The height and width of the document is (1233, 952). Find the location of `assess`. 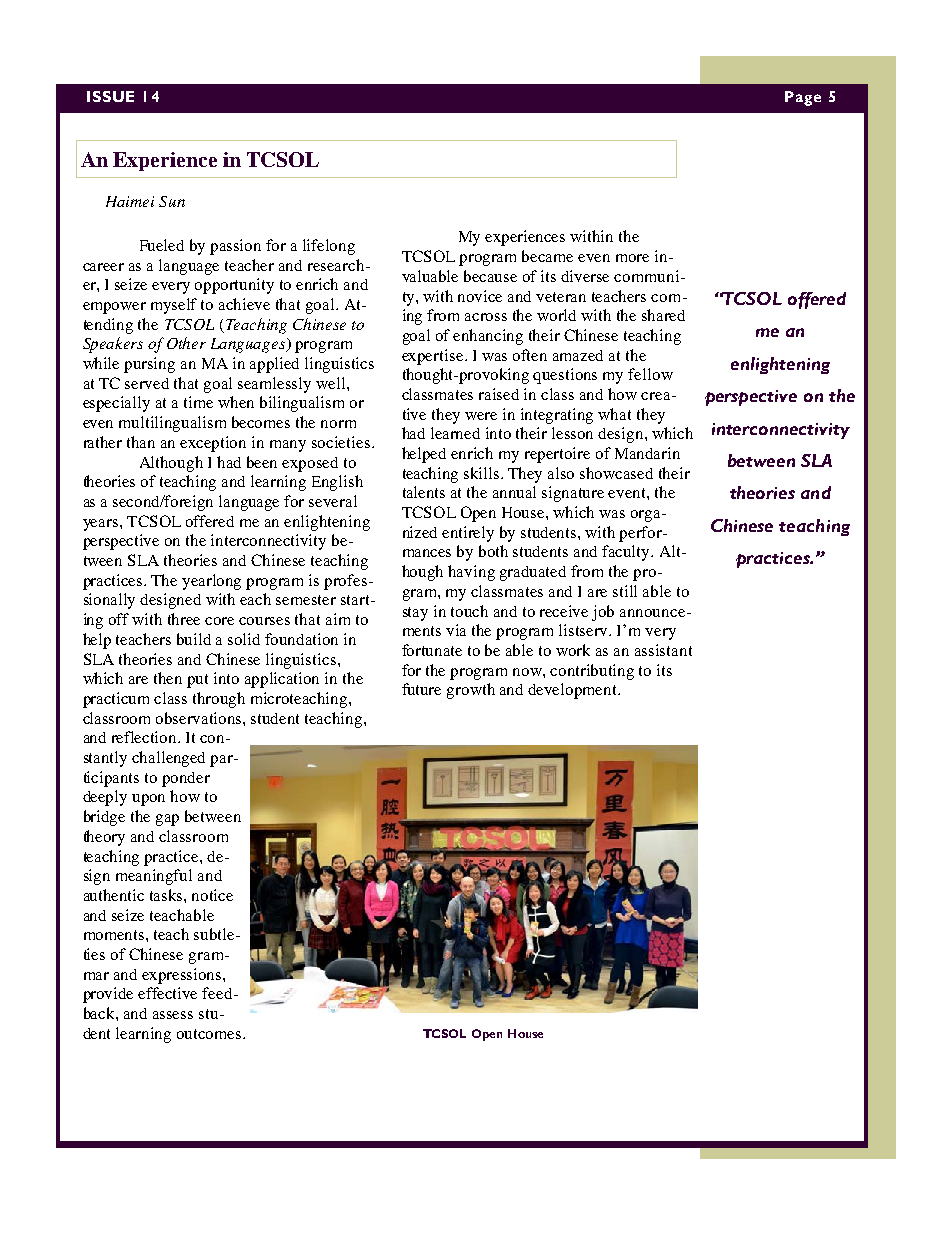

assess is located at coordinates (173, 1015).
